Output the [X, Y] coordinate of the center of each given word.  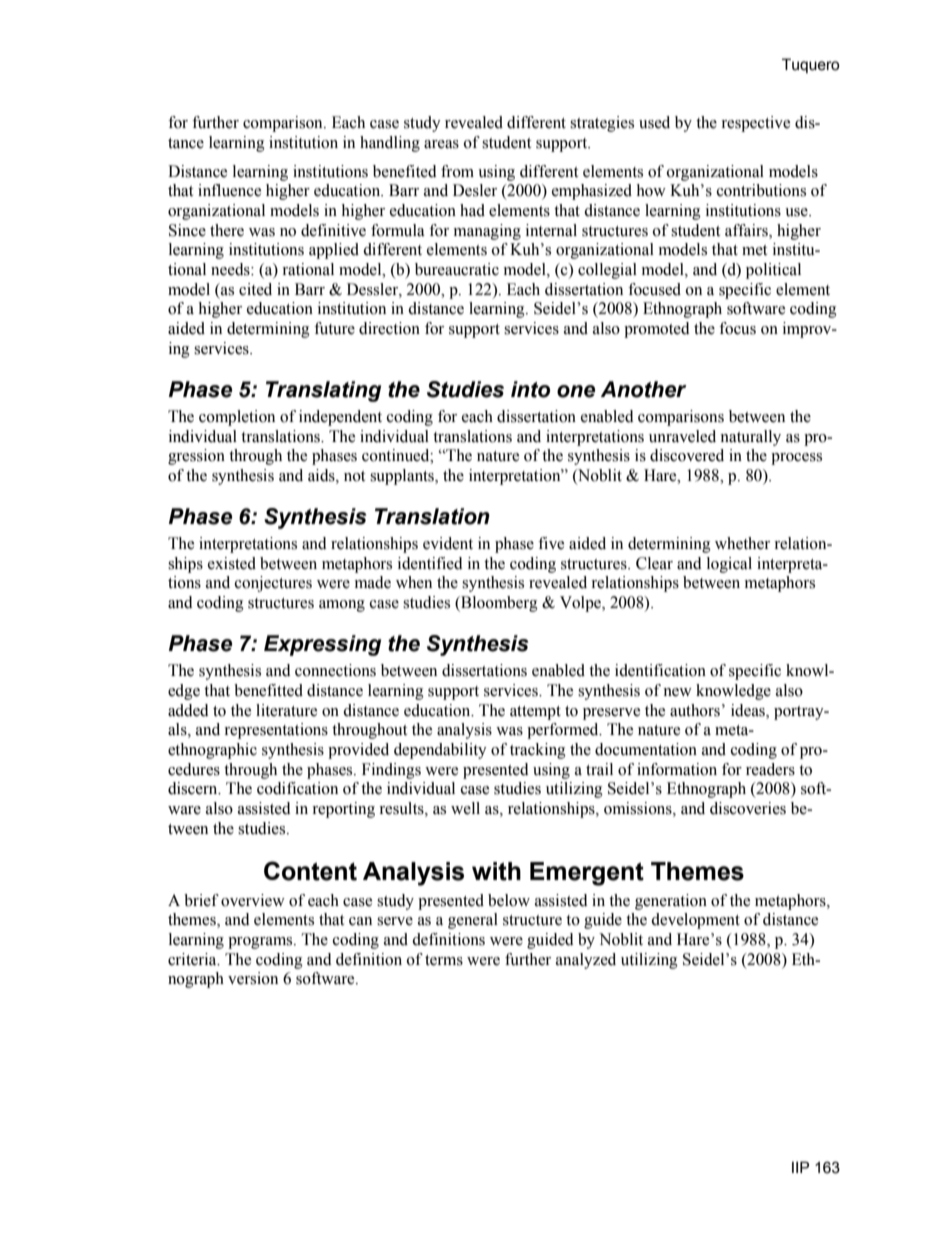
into [530, 389]
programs [261, 943]
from [457, 171]
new [677, 692]
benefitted [268, 690]
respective [755, 124]
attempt [535, 713]
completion [237, 418]
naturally [750, 438]
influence [229, 190]
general [473, 921]
